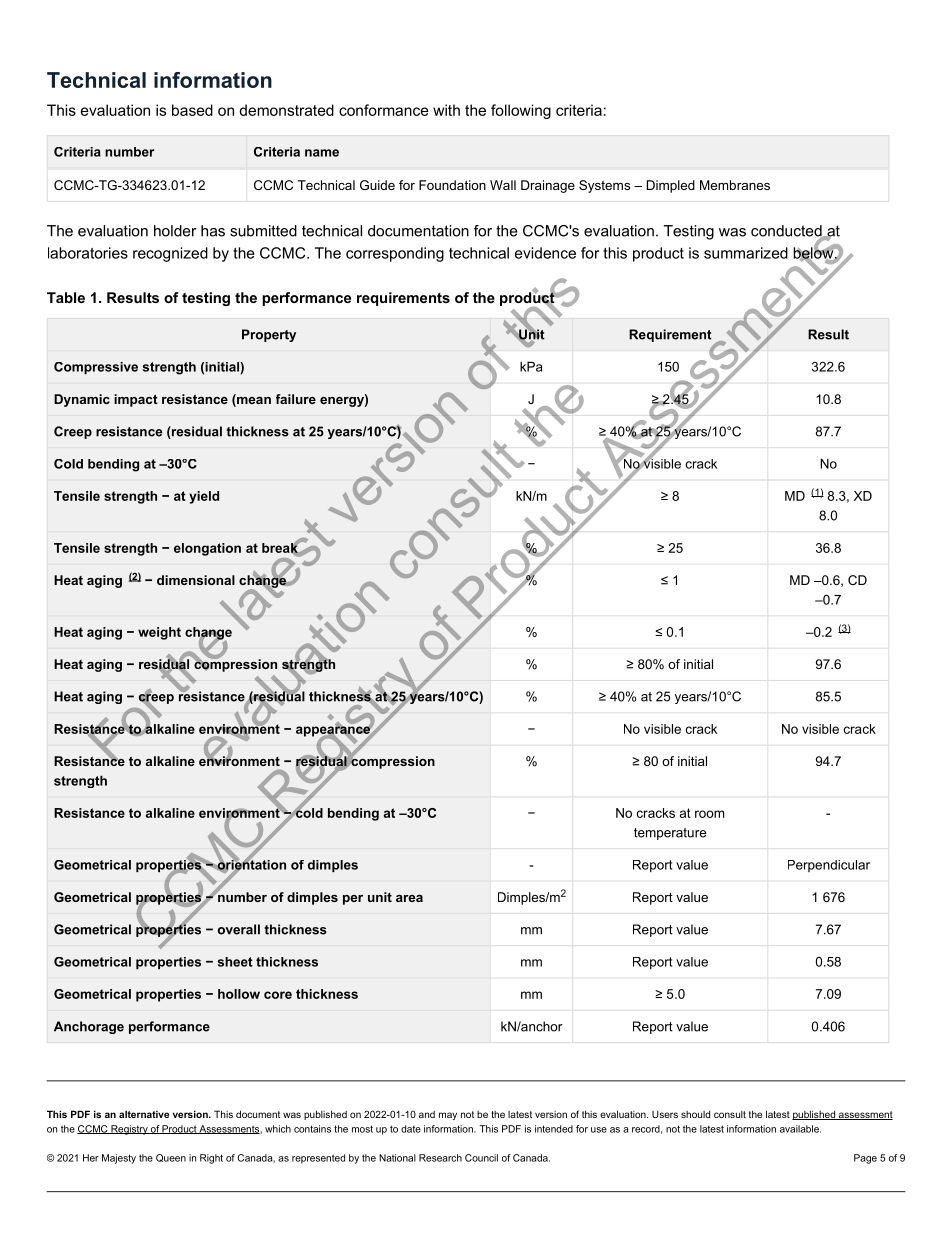 Image resolution: width=952 pixels, height=1233 pixels. Describe the element at coordinates (446, 110) in the screenshot. I see `with` at that location.
